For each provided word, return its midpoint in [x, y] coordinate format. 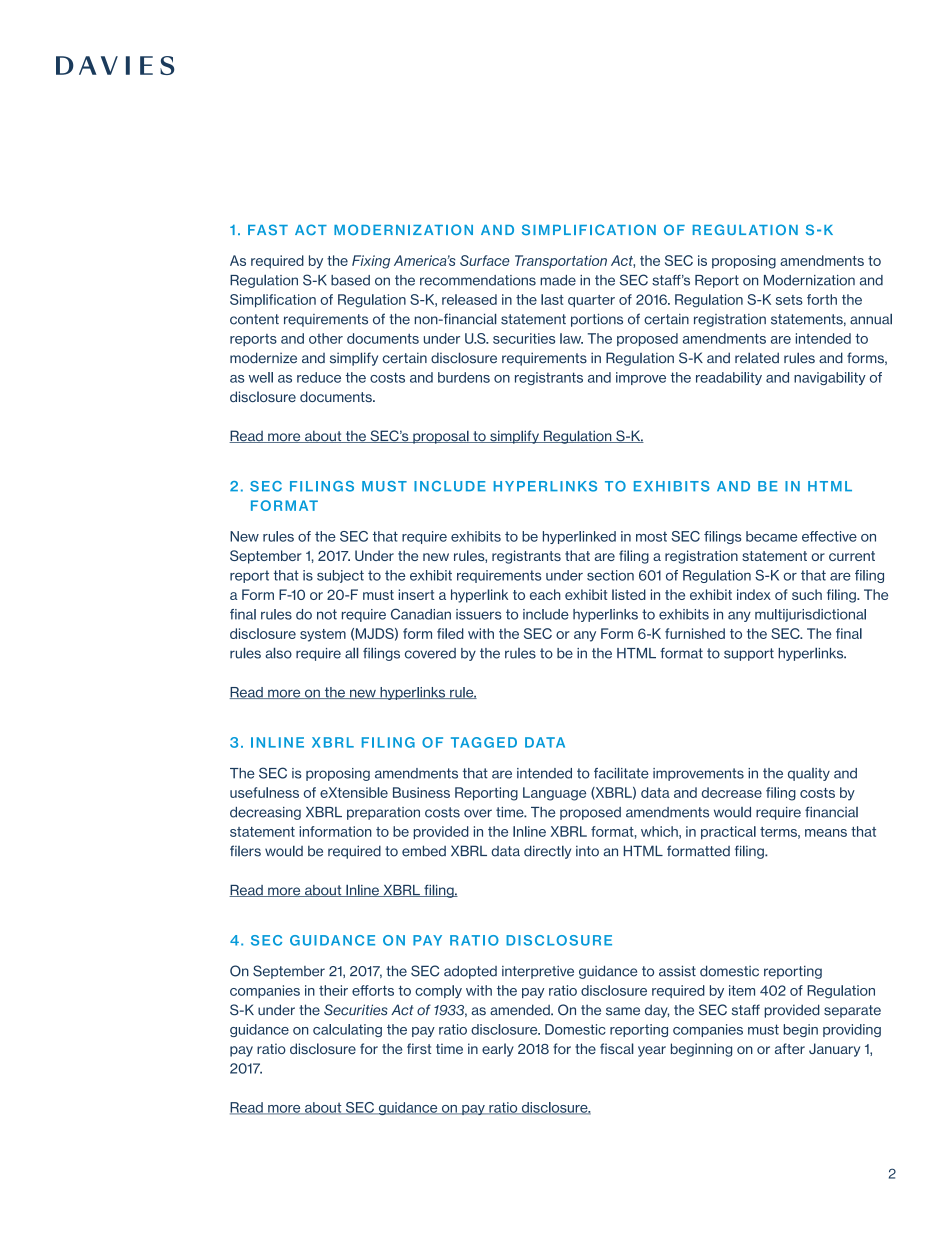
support [749, 654]
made [558, 280]
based [350, 280]
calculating [347, 1030]
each [545, 594]
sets [789, 300]
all [352, 653]
